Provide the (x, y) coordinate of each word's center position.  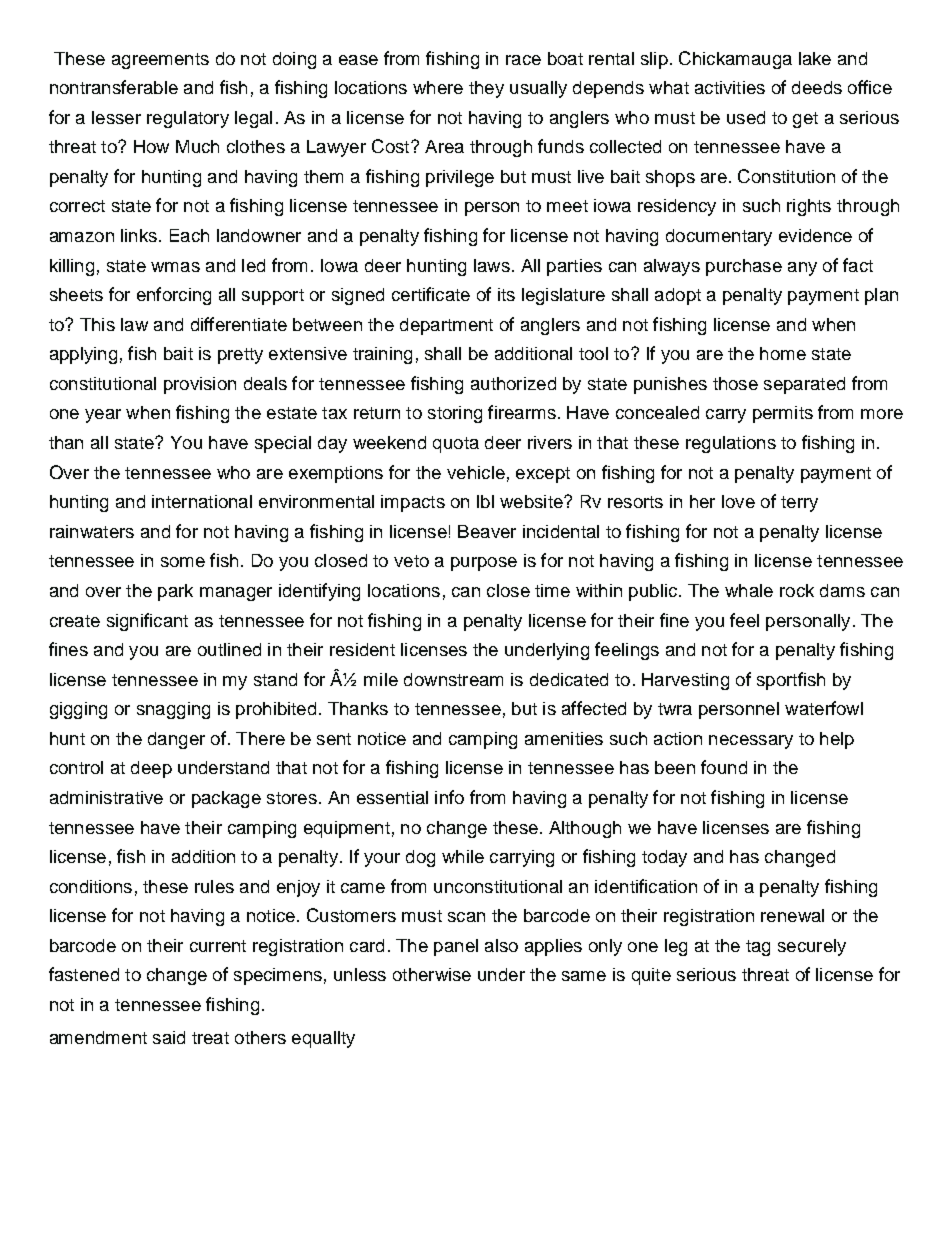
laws (492, 265)
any (802, 269)
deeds (817, 87)
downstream (453, 679)
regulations (731, 444)
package (226, 799)
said (169, 1037)
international (202, 501)
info (449, 797)
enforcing (174, 296)
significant (147, 622)
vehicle (476, 472)
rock (797, 590)
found (724, 767)
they (486, 89)
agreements (160, 61)
